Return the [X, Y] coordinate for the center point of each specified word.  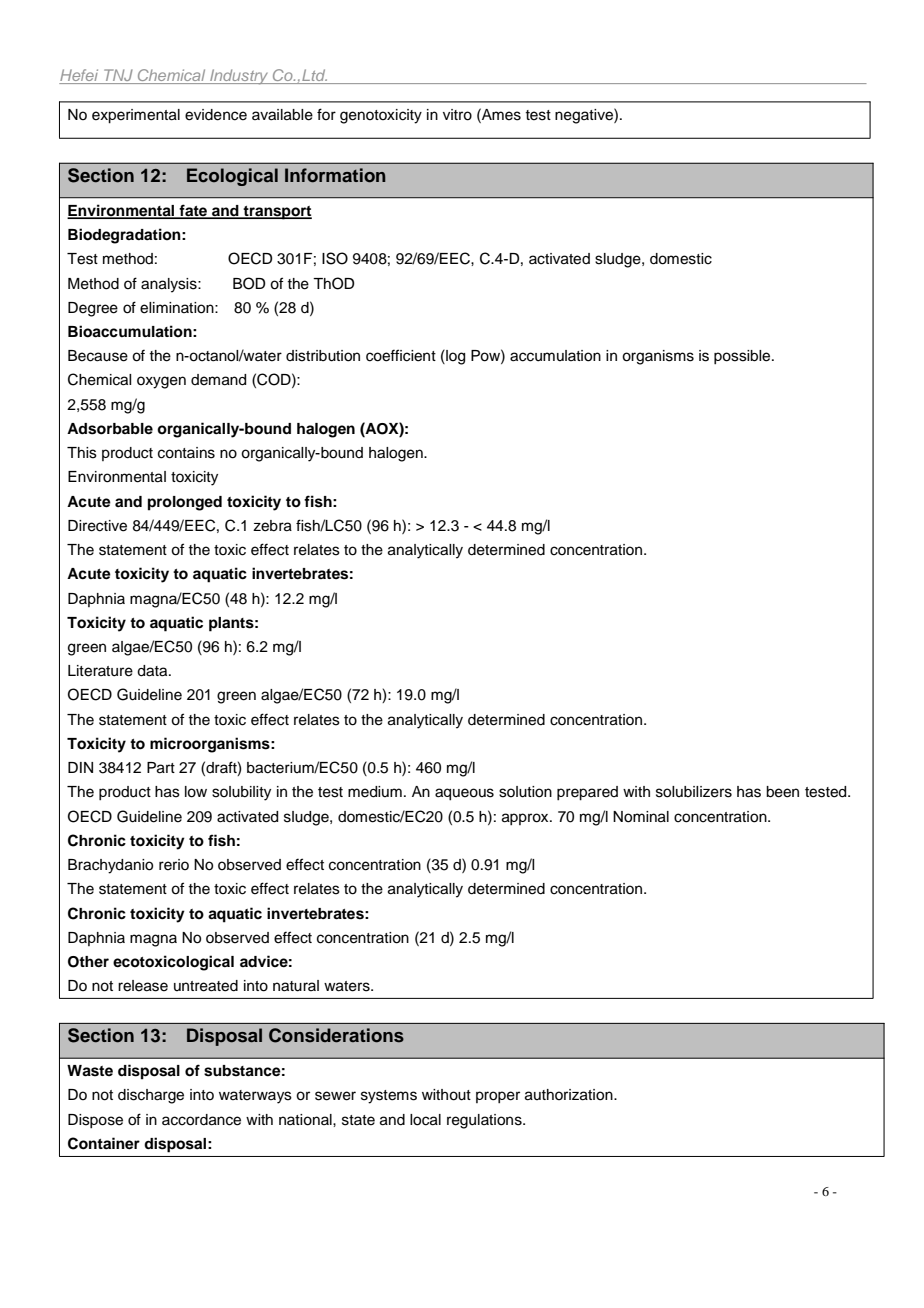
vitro [457, 115]
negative [585, 116]
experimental [136, 116]
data [153, 671]
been [782, 792]
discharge [151, 1096]
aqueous [464, 794]
